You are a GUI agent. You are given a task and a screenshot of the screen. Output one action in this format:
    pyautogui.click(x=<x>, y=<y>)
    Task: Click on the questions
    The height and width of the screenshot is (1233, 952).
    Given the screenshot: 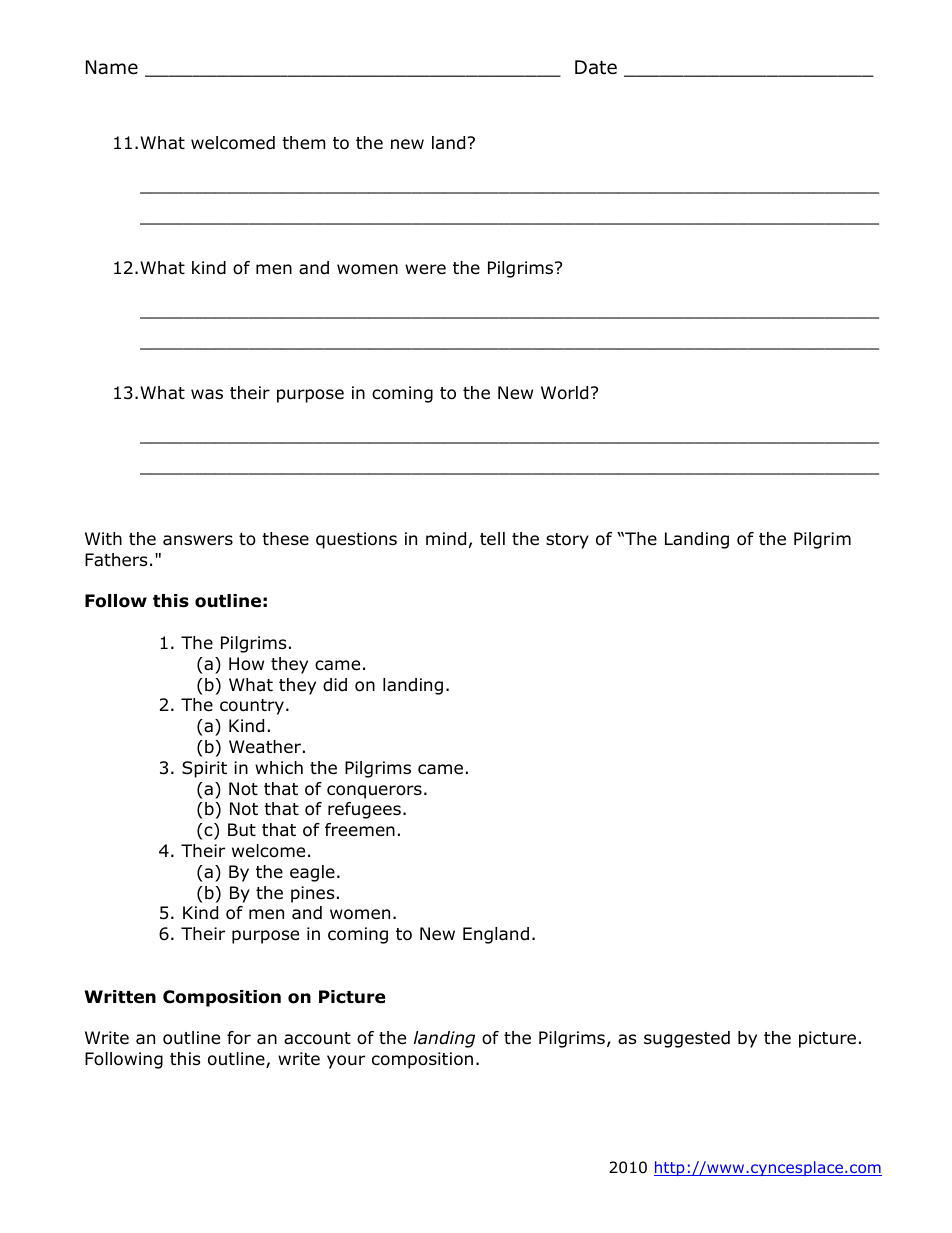 What is the action you would take?
    pyautogui.click(x=356, y=540)
